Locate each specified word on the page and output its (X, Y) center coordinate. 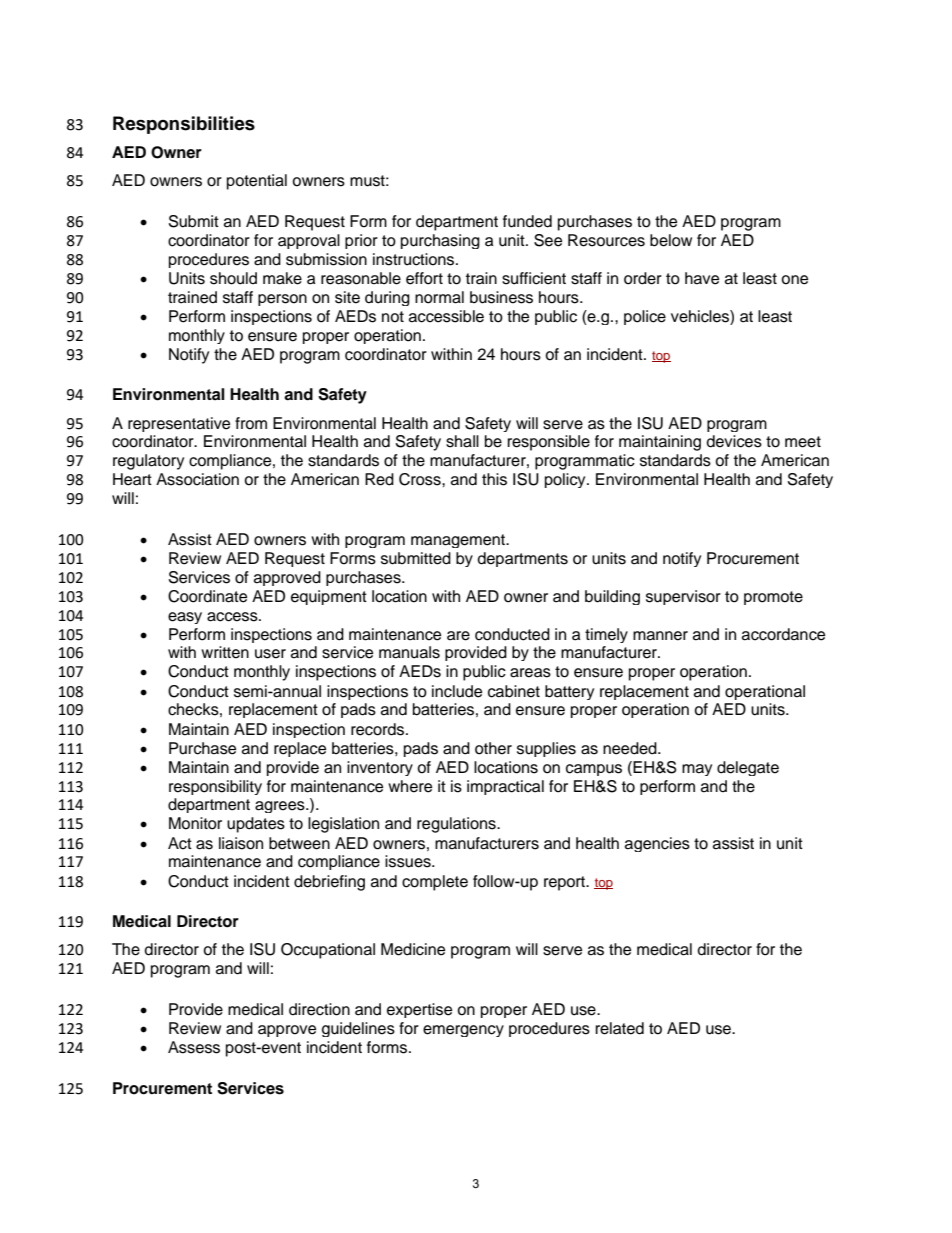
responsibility (215, 787)
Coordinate (207, 596)
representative (179, 424)
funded (527, 221)
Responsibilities (184, 125)
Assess (194, 1047)
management (459, 541)
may (697, 770)
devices (734, 441)
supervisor (683, 597)
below (671, 240)
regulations (457, 825)
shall (462, 441)
